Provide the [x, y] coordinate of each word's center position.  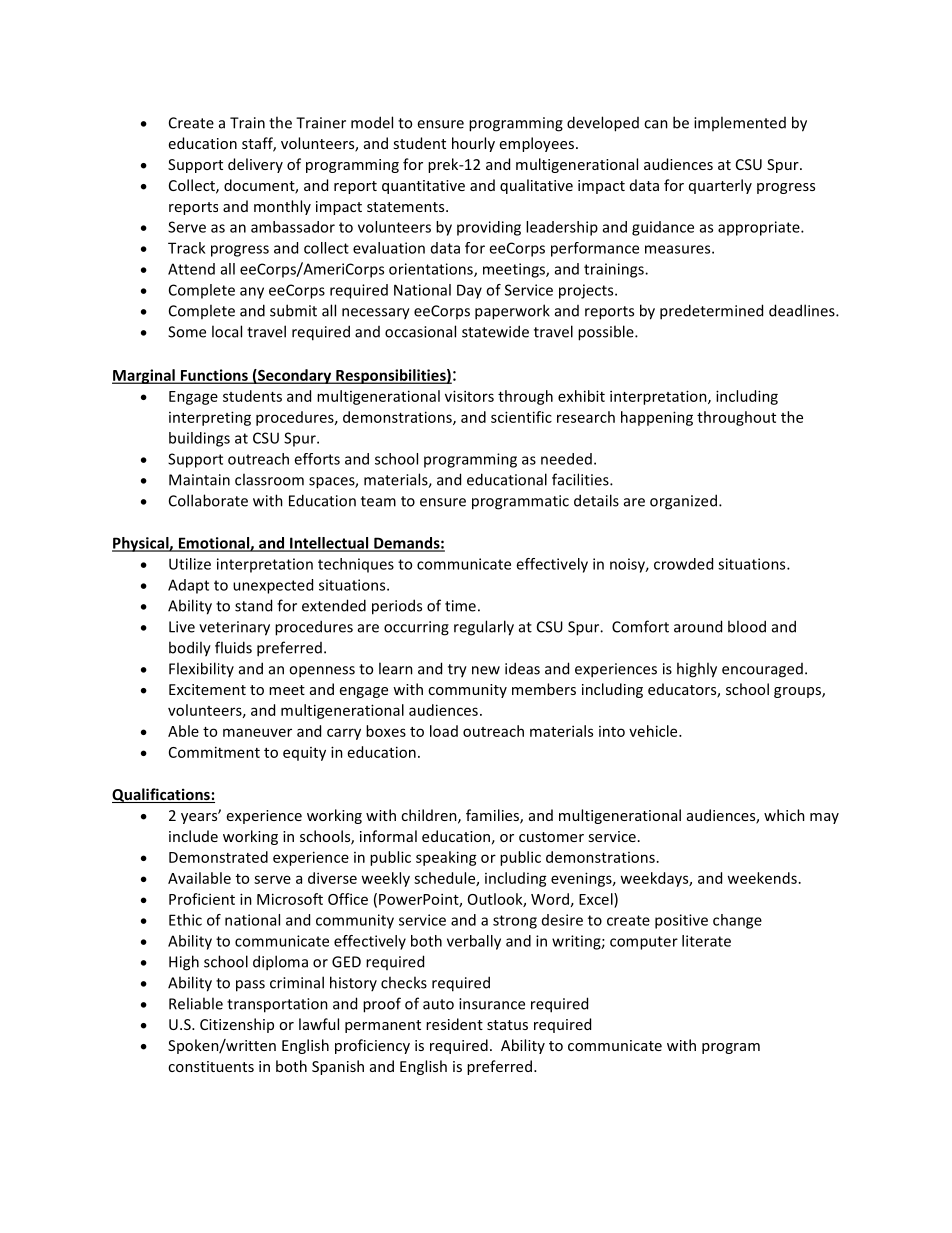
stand [253, 605]
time [460, 606]
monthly [282, 207]
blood [747, 626]
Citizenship [237, 1025]
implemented [740, 123]
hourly [473, 144]
